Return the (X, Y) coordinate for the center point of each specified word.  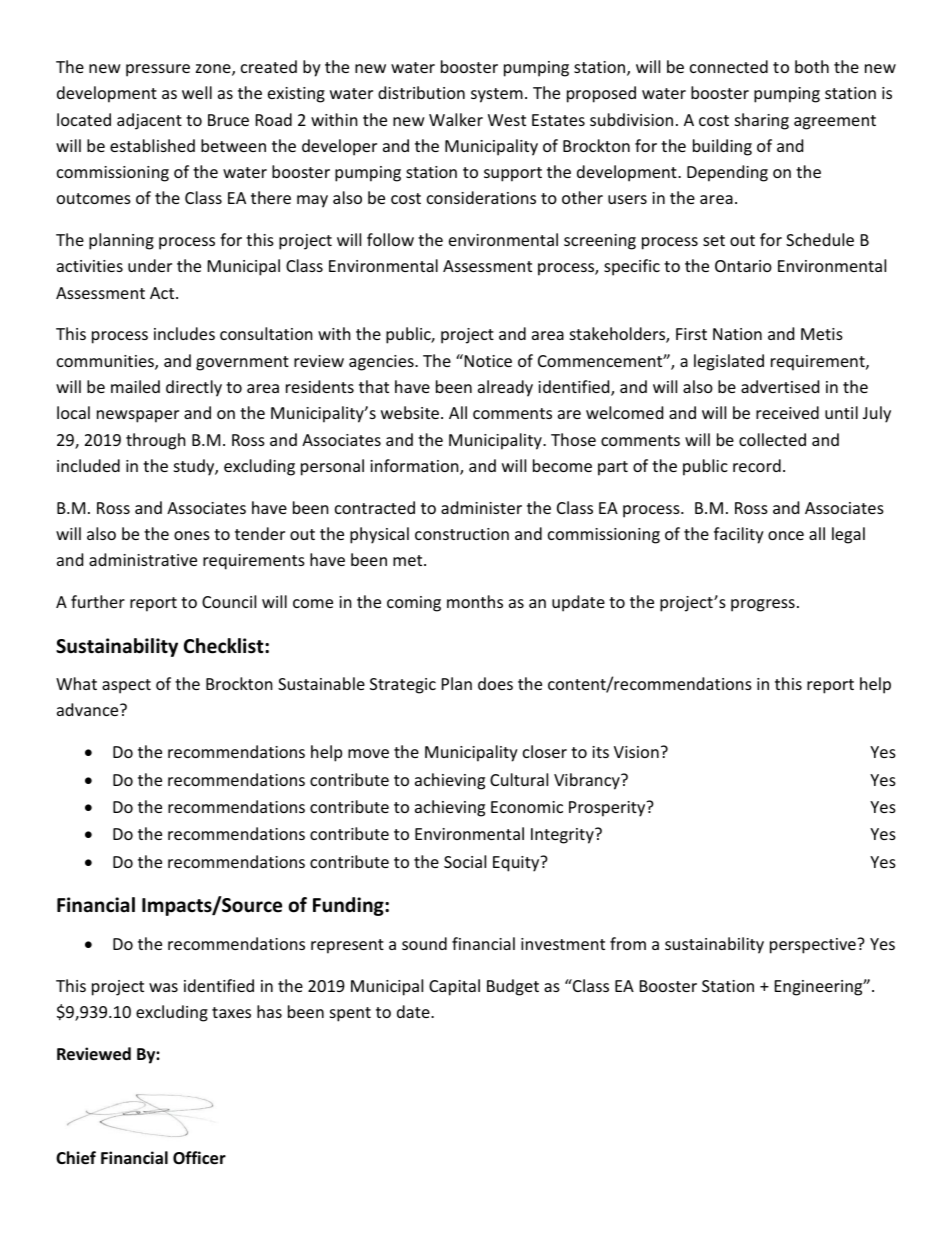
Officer (199, 1158)
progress (763, 605)
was (163, 987)
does (495, 683)
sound (424, 943)
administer (481, 507)
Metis (822, 334)
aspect (126, 686)
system (497, 95)
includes (184, 333)
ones (192, 535)
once (786, 535)
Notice (488, 361)
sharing (762, 121)
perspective (814, 946)
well (197, 92)
